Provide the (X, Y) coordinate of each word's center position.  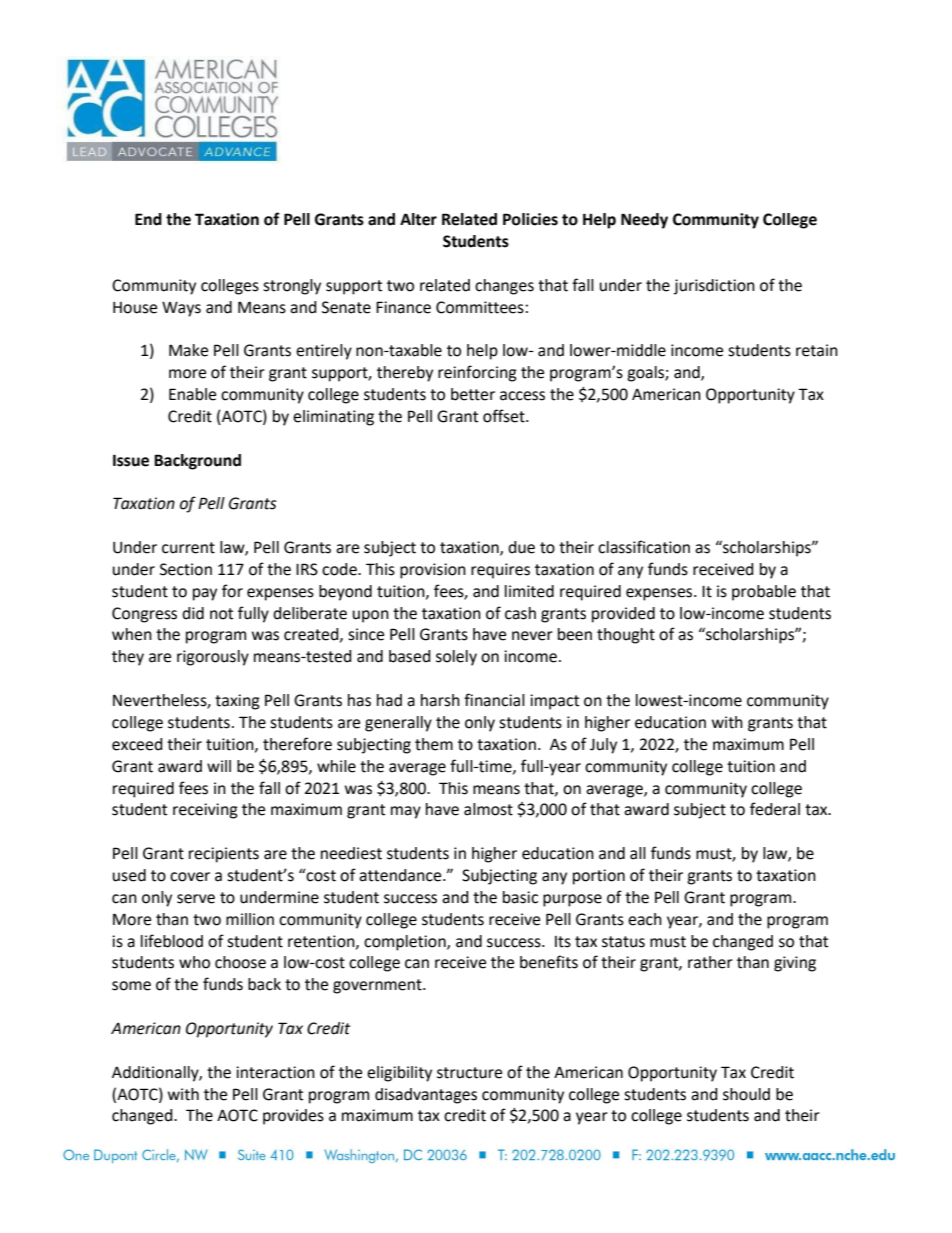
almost (488, 809)
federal (775, 809)
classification (644, 547)
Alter (418, 219)
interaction (275, 1072)
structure (469, 1073)
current (188, 548)
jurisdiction (714, 287)
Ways (181, 309)
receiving (205, 811)
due (521, 547)
